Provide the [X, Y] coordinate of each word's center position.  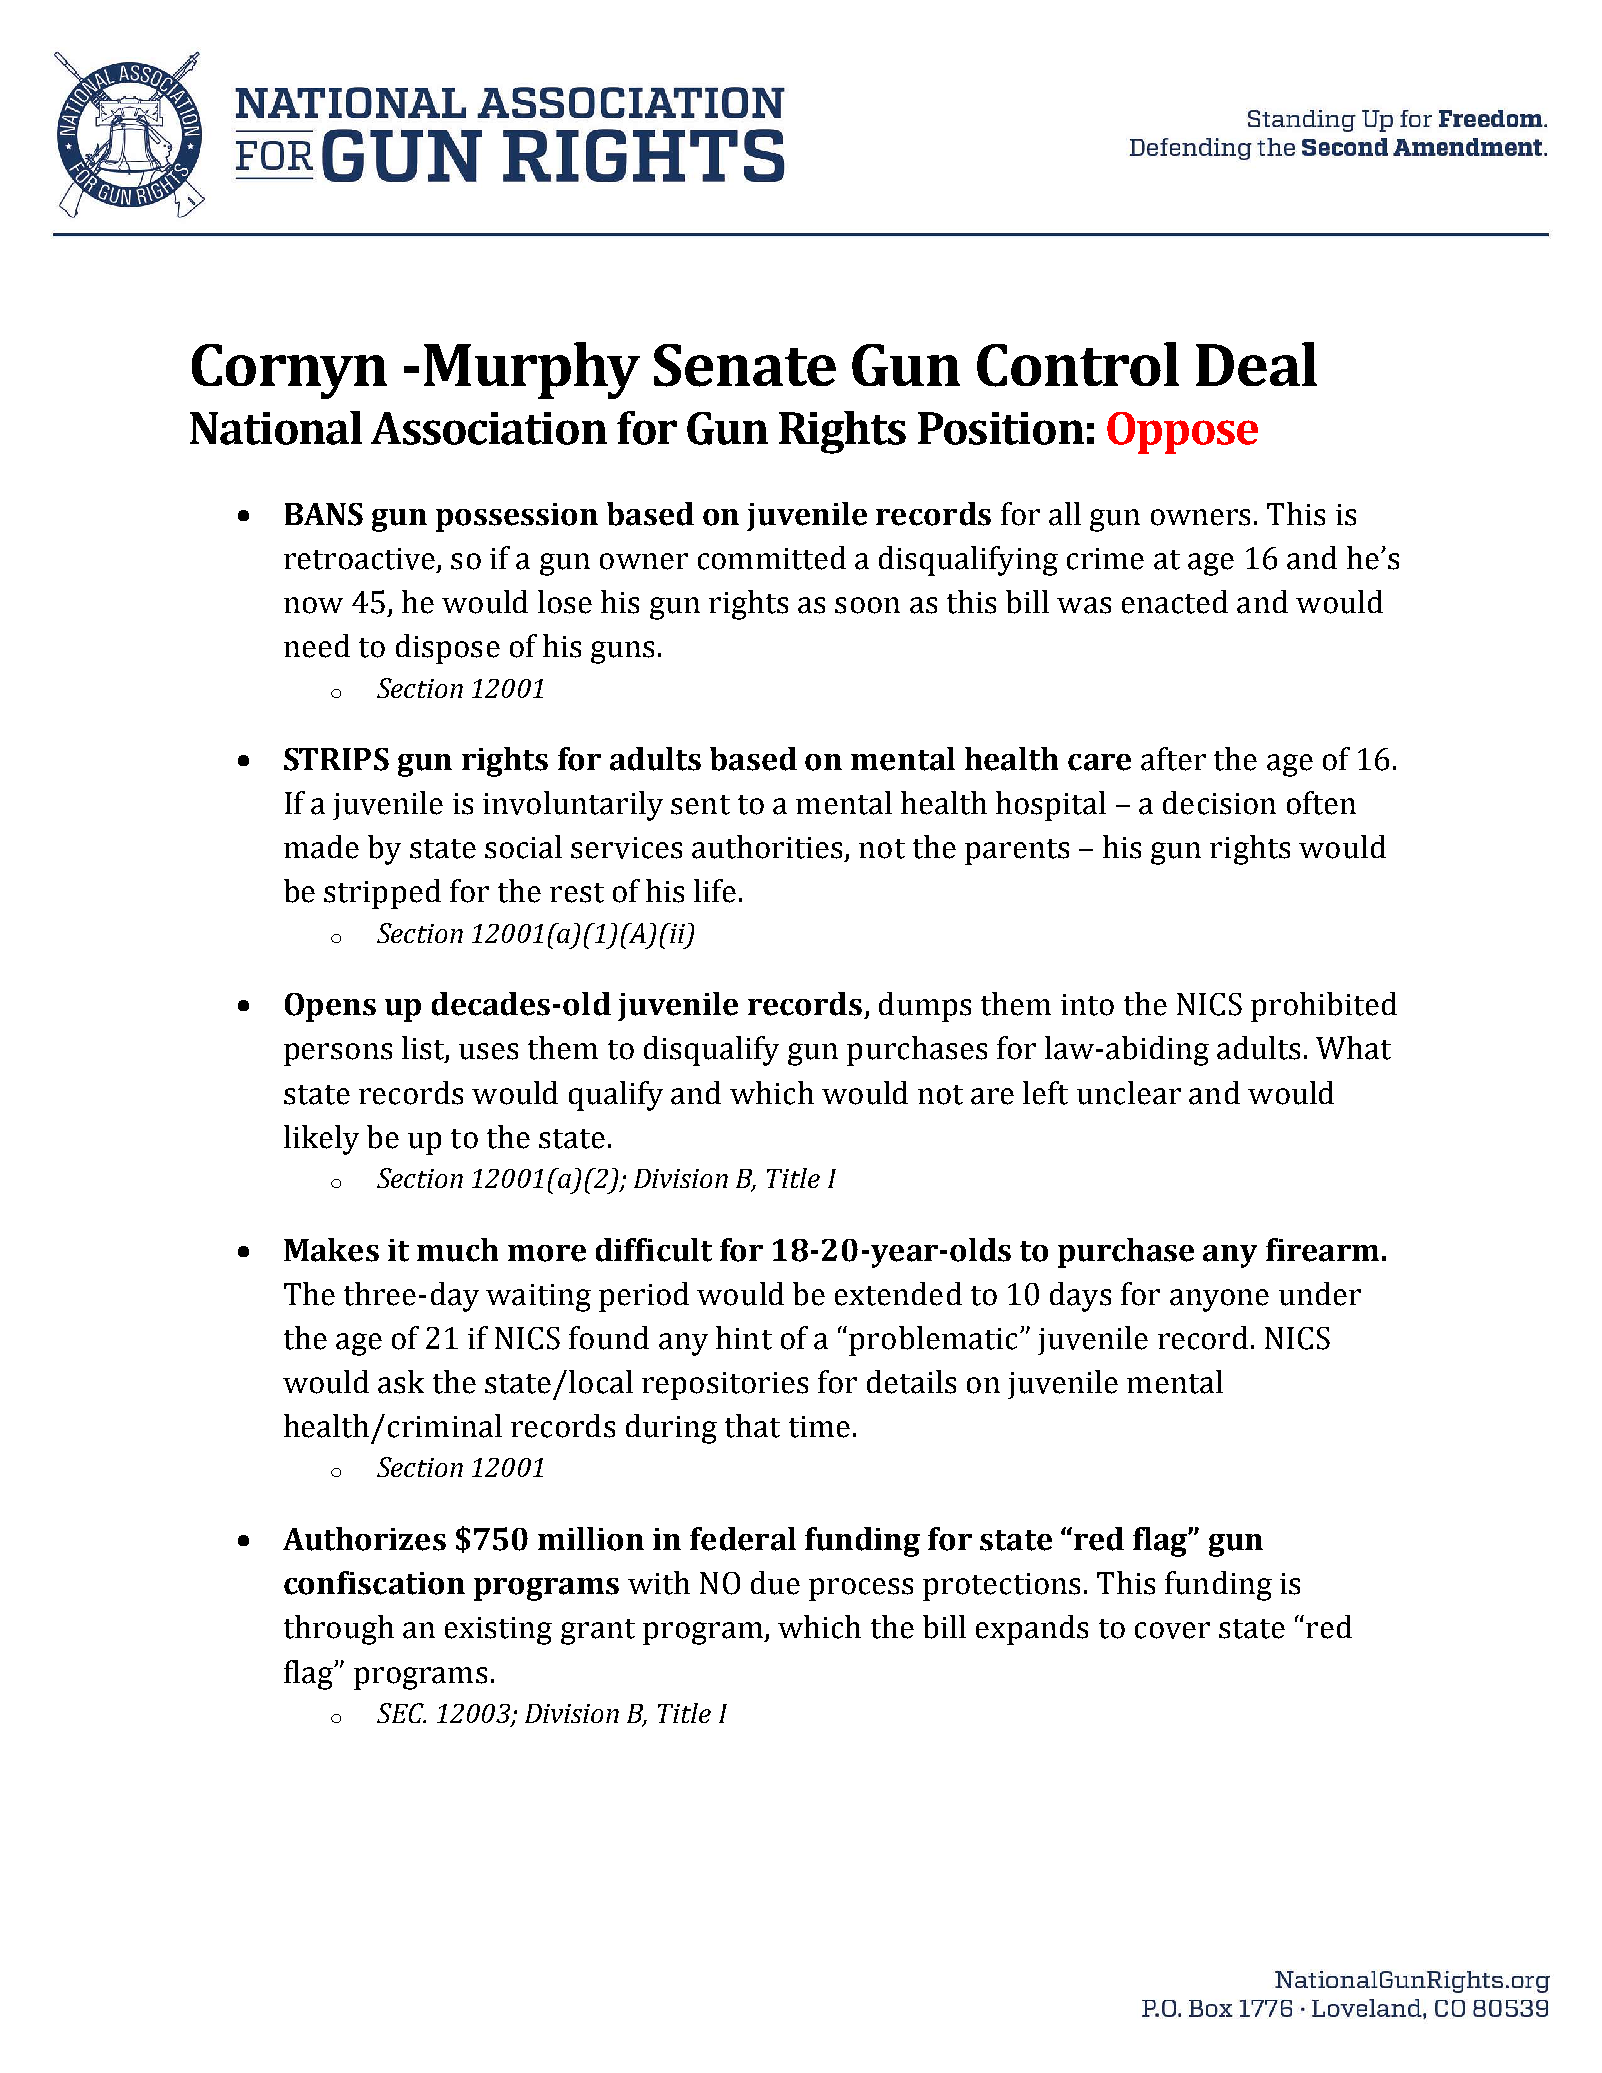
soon [867, 605]
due [775, 1583]
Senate [745, 365]
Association [489, 428]
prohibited [1324, 1007]
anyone [1219, 1300]
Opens [330, 1007]
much [457, 1250]
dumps [925, 1007]
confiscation [374, 1583]
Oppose [1182, 433]
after [1173, 759]
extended [898, 1294]
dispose [448, 649]
